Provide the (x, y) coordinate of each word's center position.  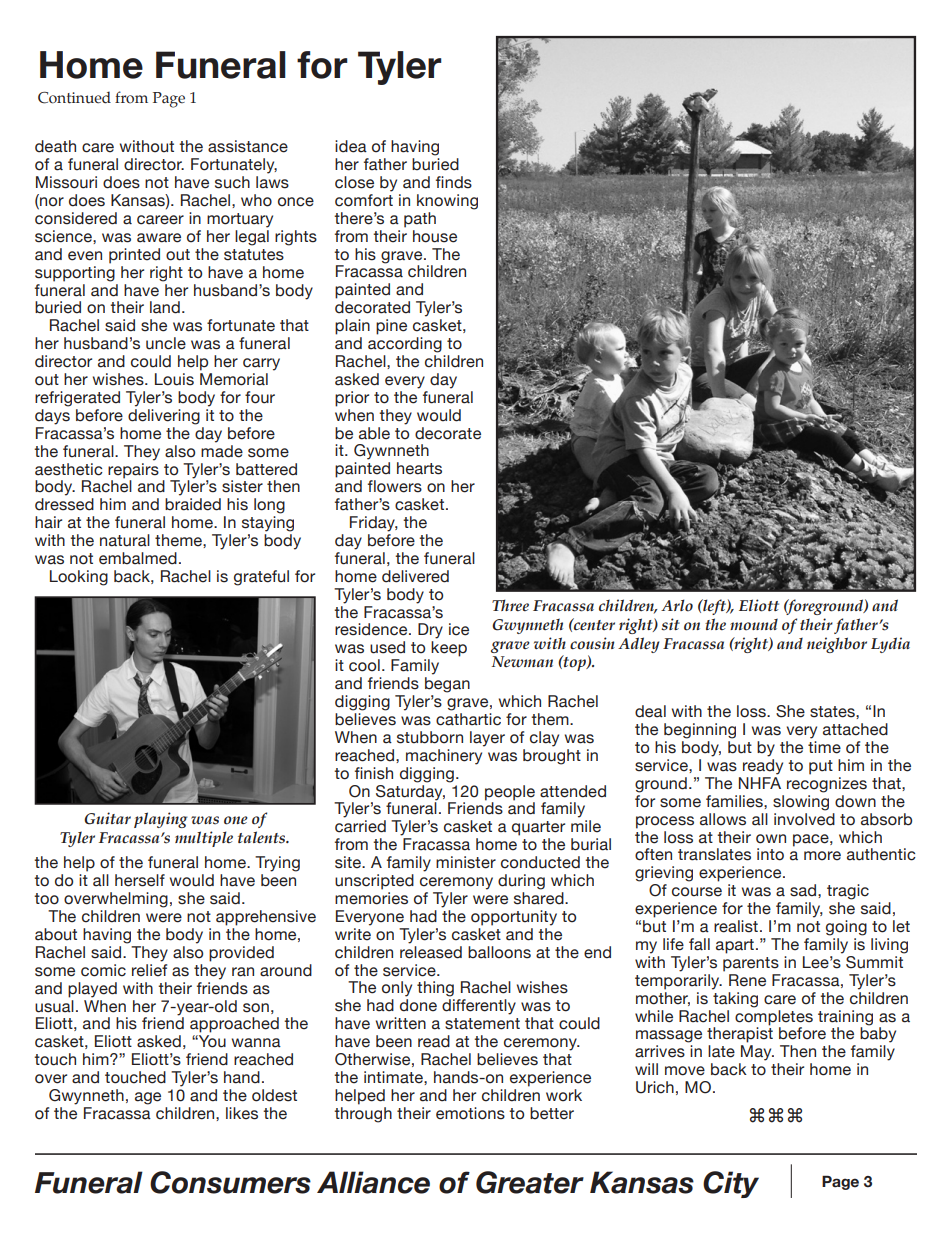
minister (466, 862)
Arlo (677, 605)
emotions (470, 1113)
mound (754, 625)
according (405, 345)
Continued (74, 97)
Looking (79, 578)
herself (140, 880)
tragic (848, 892)
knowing (447, 202)
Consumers (230, 1182)
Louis (174, 379)
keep (449, 649)
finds (454, 182)
